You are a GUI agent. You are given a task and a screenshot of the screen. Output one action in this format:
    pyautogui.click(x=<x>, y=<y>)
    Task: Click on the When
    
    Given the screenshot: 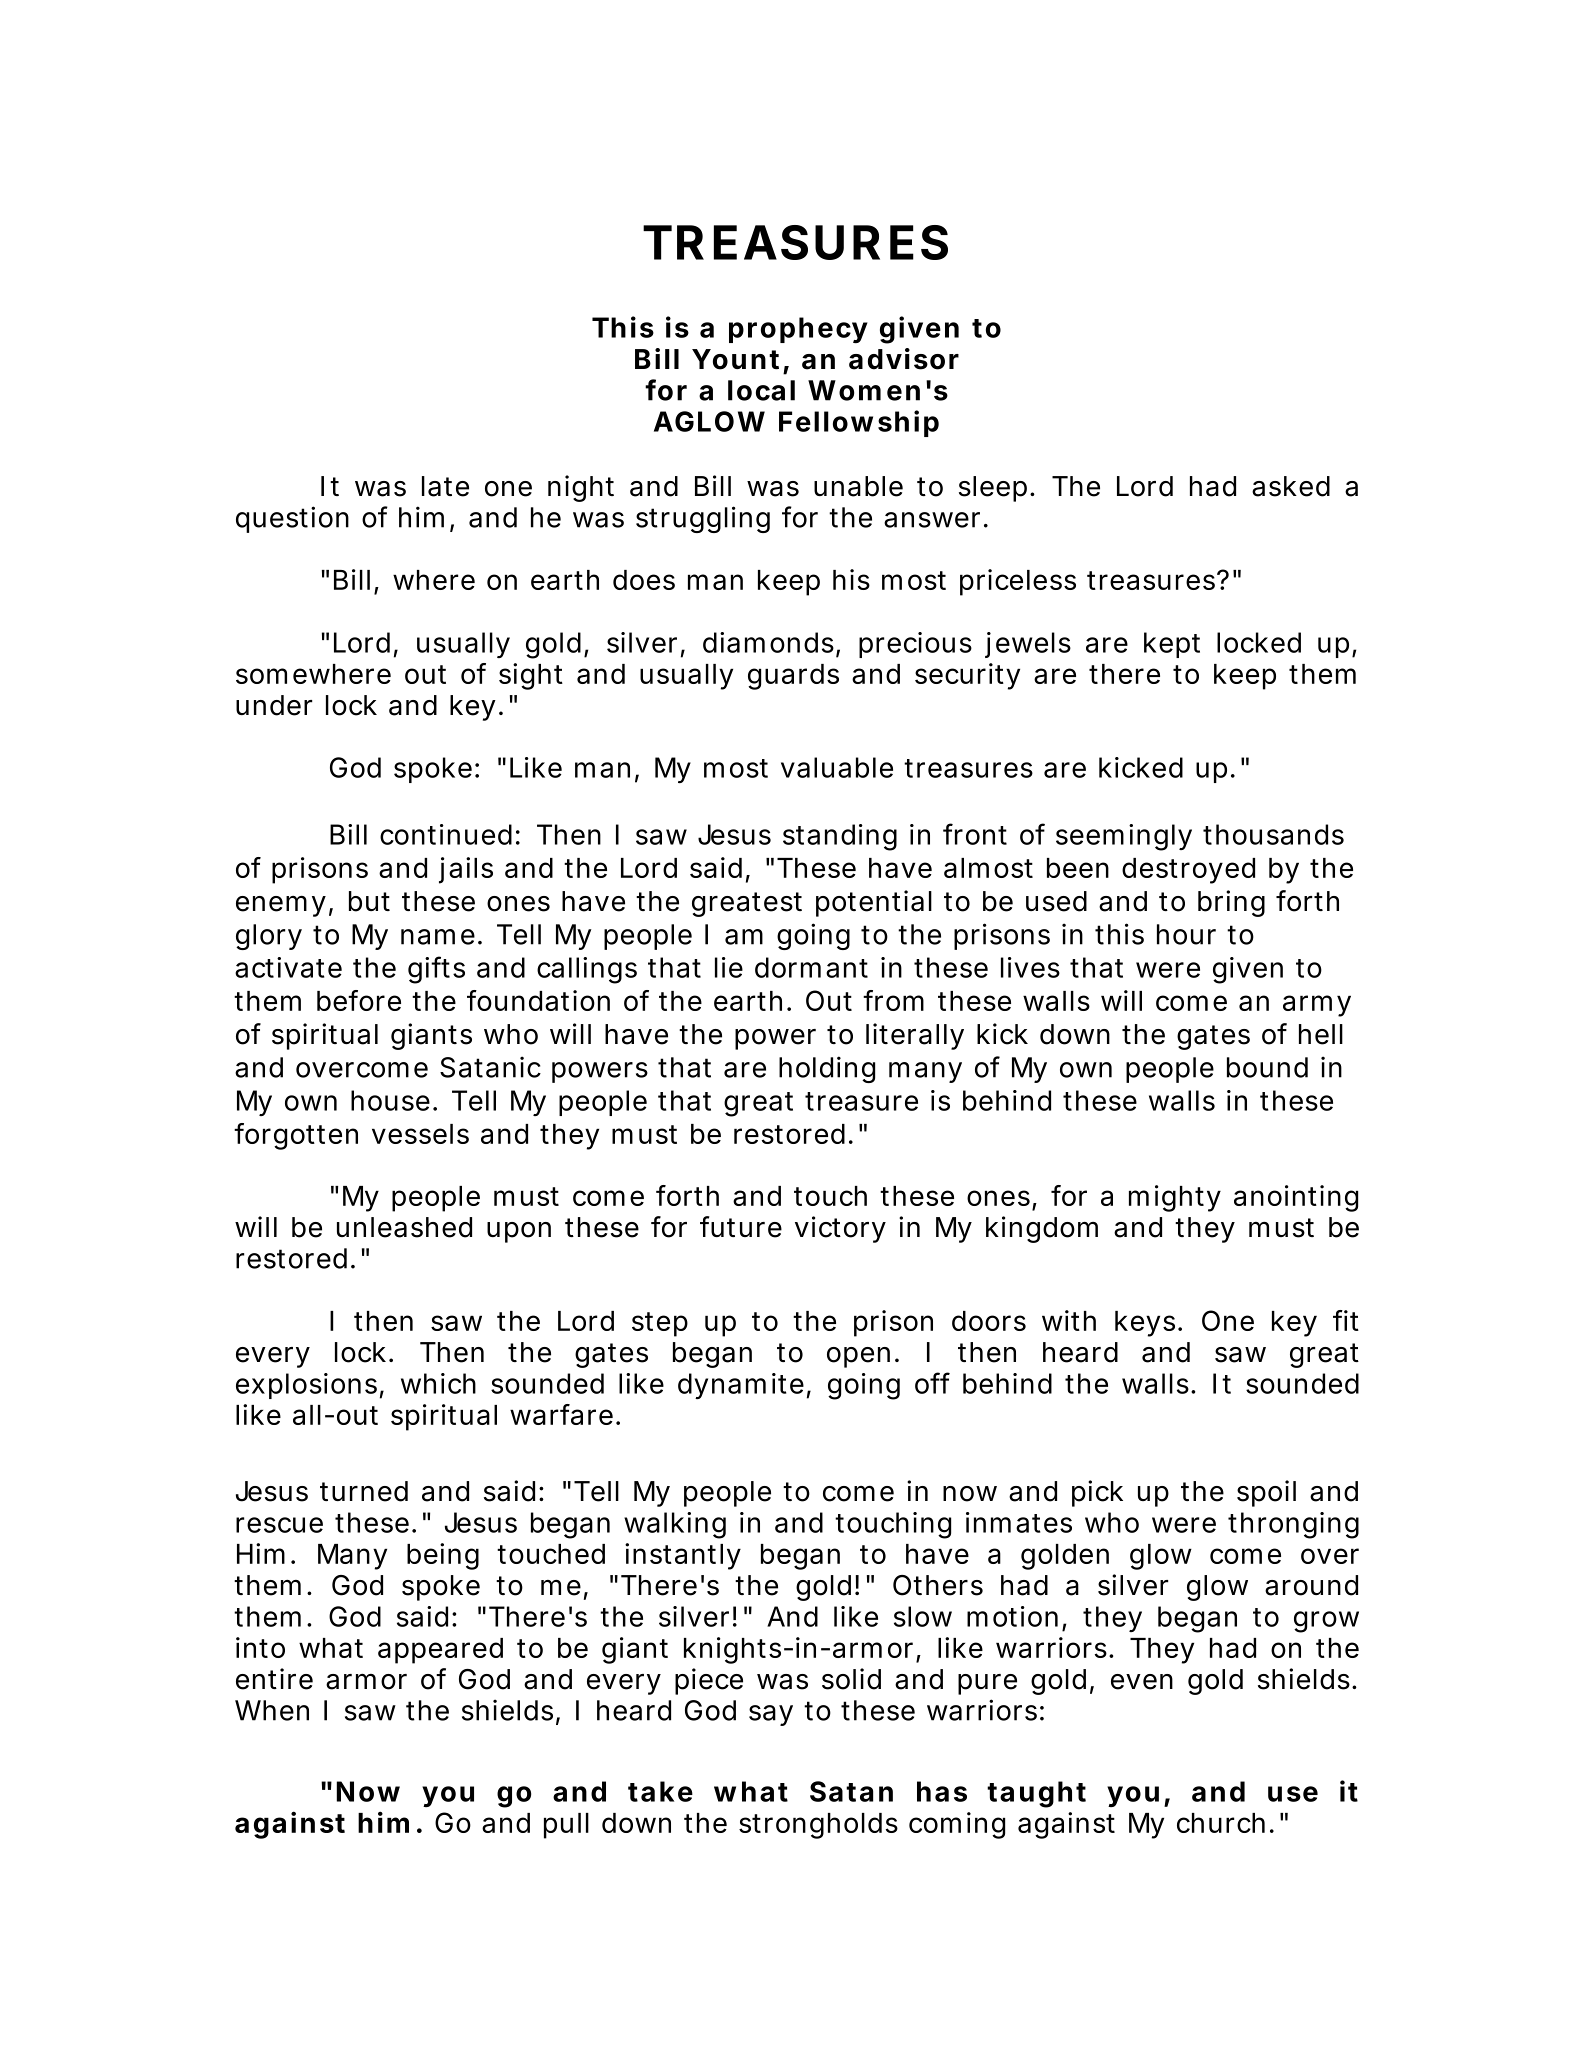 What is the action you would take?
    pyautogui.click(x=272, y=1710)
